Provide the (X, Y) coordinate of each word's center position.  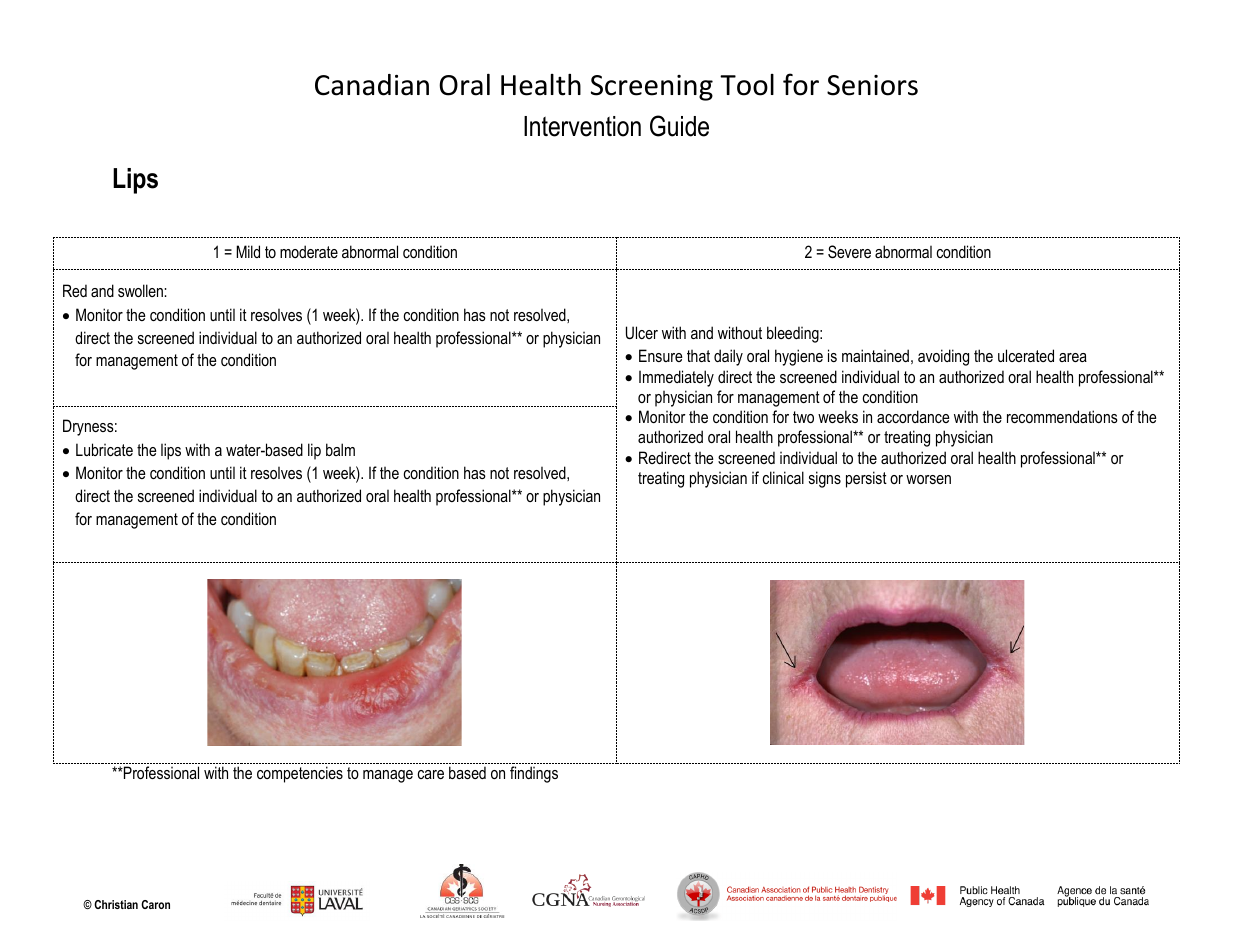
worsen (928, 479)
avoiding (943, 357)
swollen (141, 290)
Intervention (582, 126)
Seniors (872, 85)
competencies (300, 774)
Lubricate (104, 449)
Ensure (661, 355)
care (431, 774)
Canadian (372, 85)
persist (866, 479)
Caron (155, 904)
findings (534, 774)
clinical (783, 477)
